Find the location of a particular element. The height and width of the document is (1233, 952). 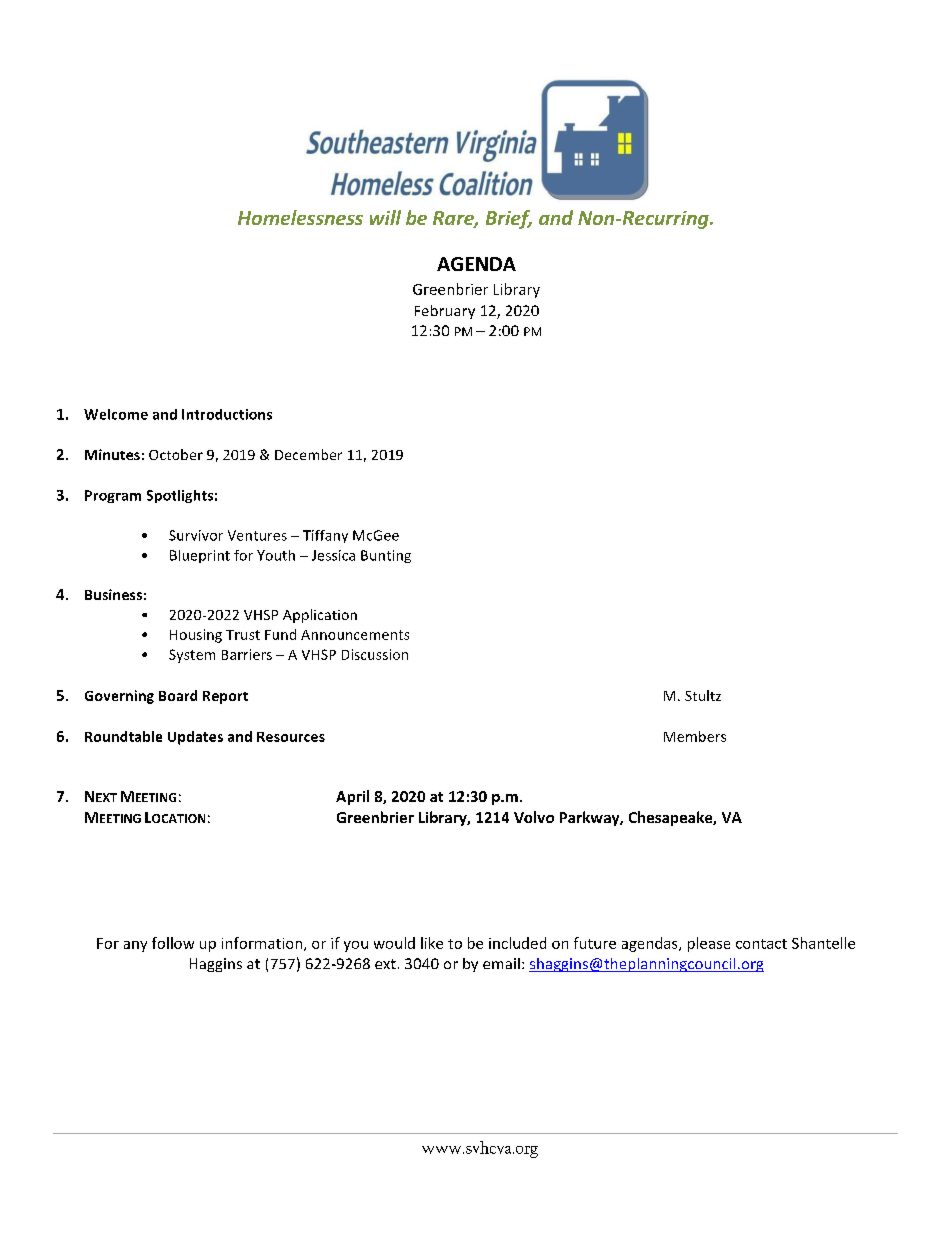

like is located at coordinates (432, 943).
